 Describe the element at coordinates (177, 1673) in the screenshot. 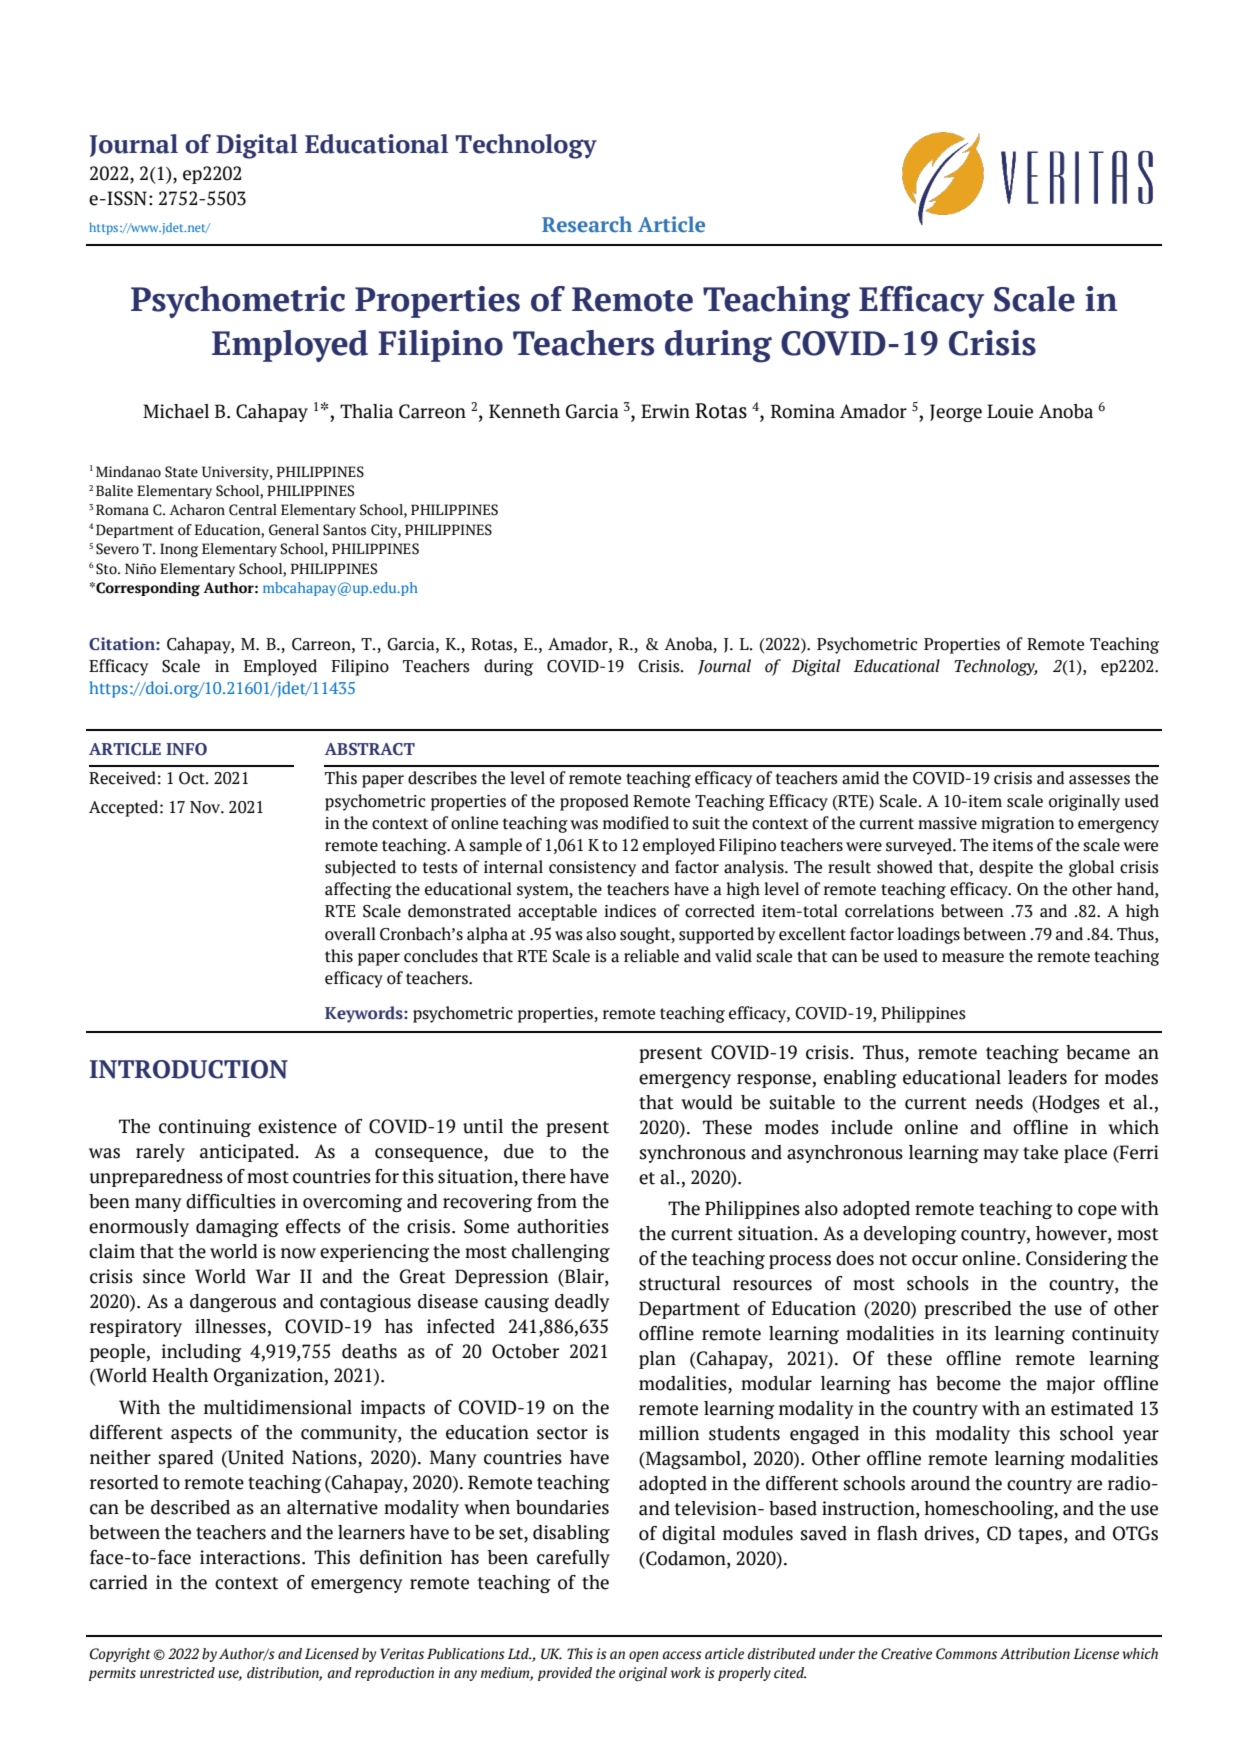

I see `unrestricted` at that location.
